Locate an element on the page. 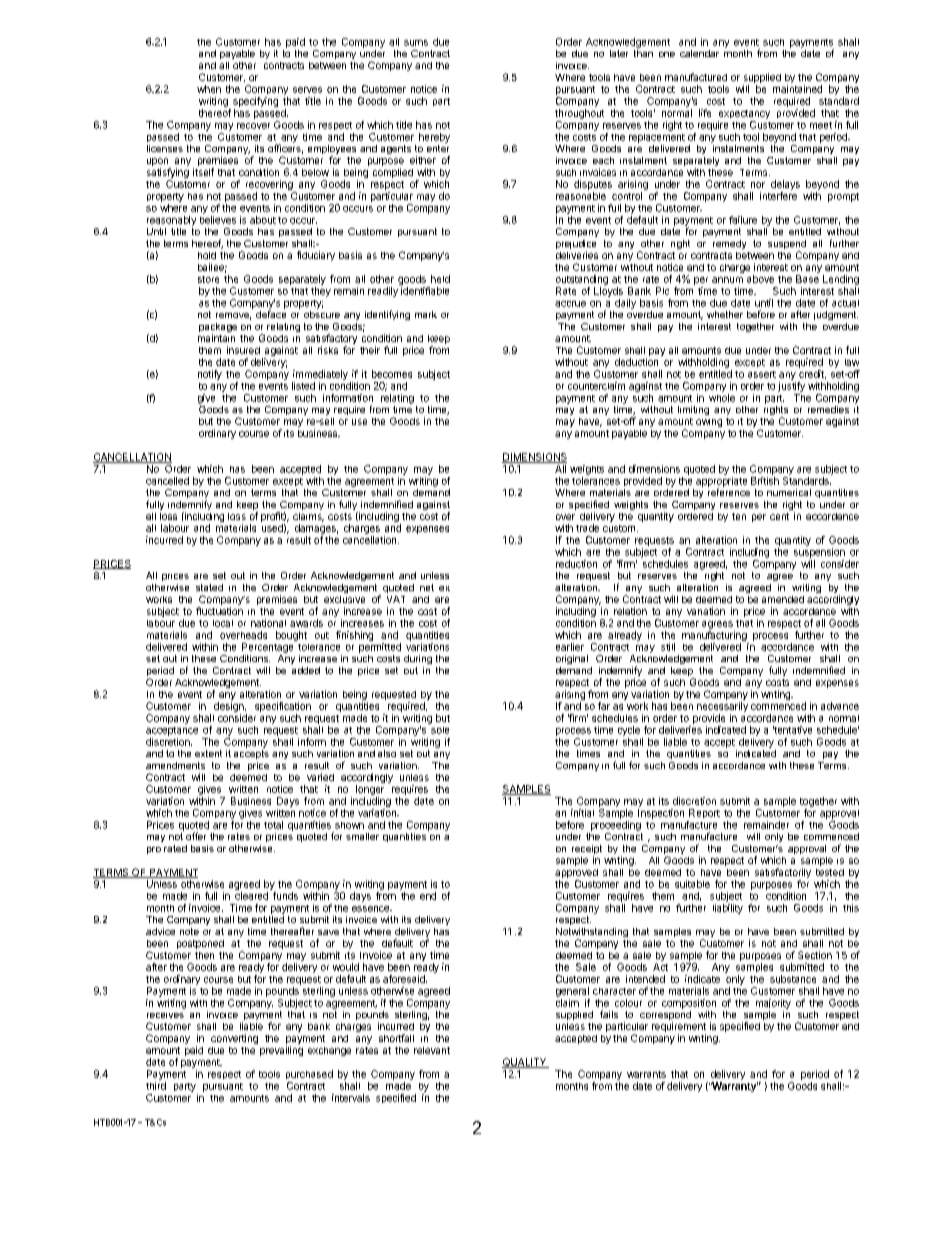 This document has width=952, height=1233. throughout is located at coordinates (579, 114).
